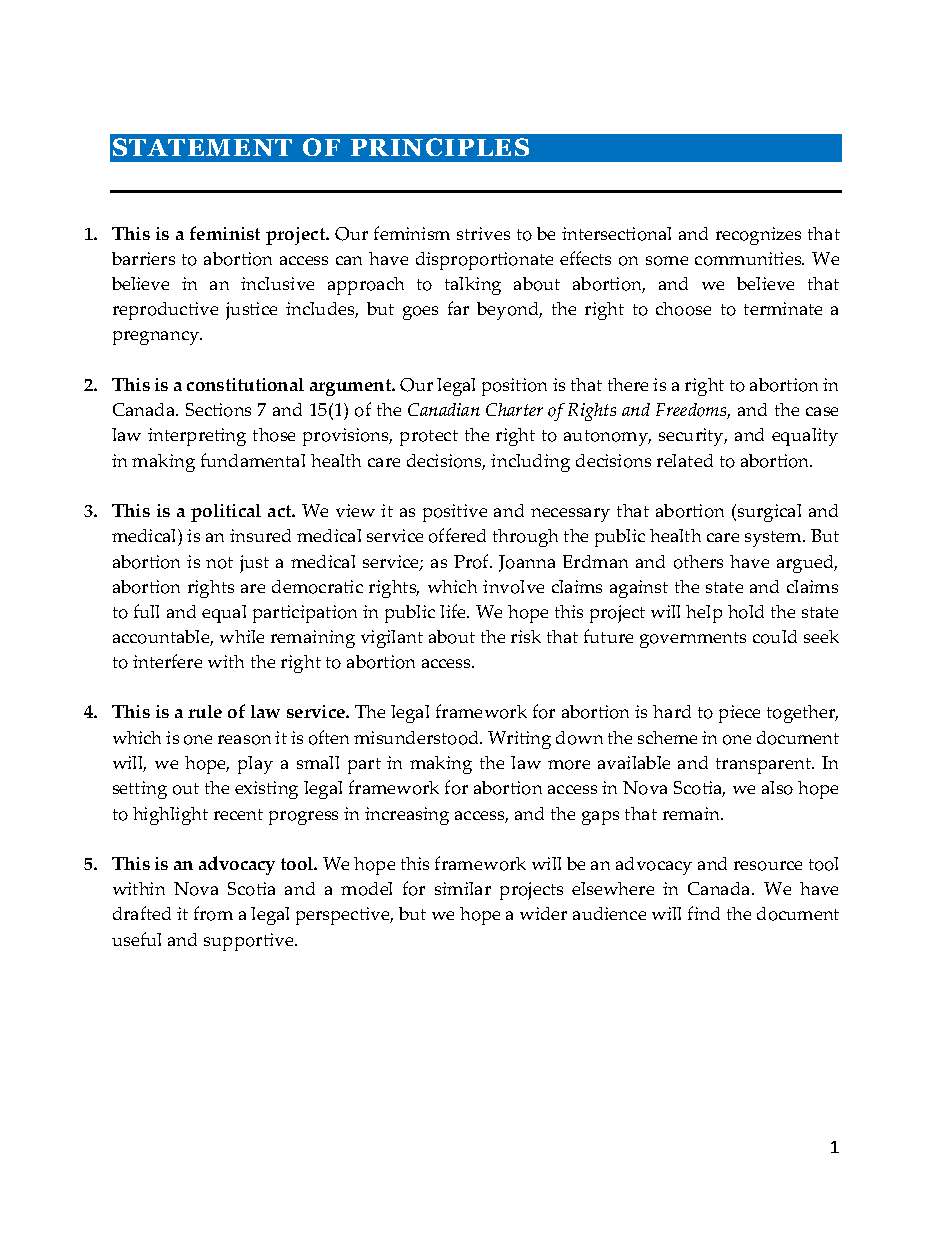 This screenshot has height=1233, width=952. What do you see at coordinates (440, 147) in the screenshot?
I see `PRINCIPLES` at bounding box center [440, 147].
